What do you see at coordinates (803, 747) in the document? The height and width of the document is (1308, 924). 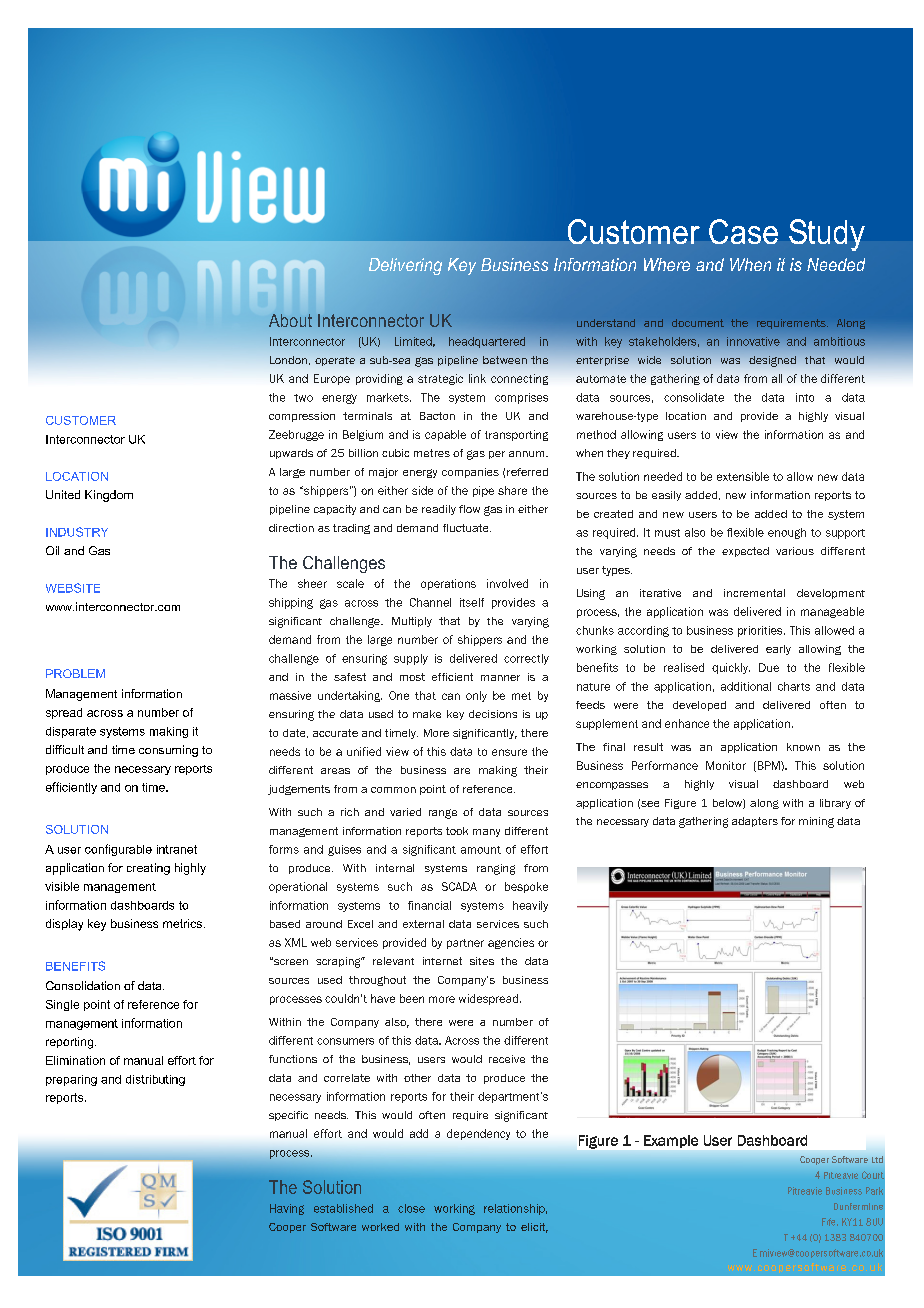 I see `known` at bounding box center [803, 747].
